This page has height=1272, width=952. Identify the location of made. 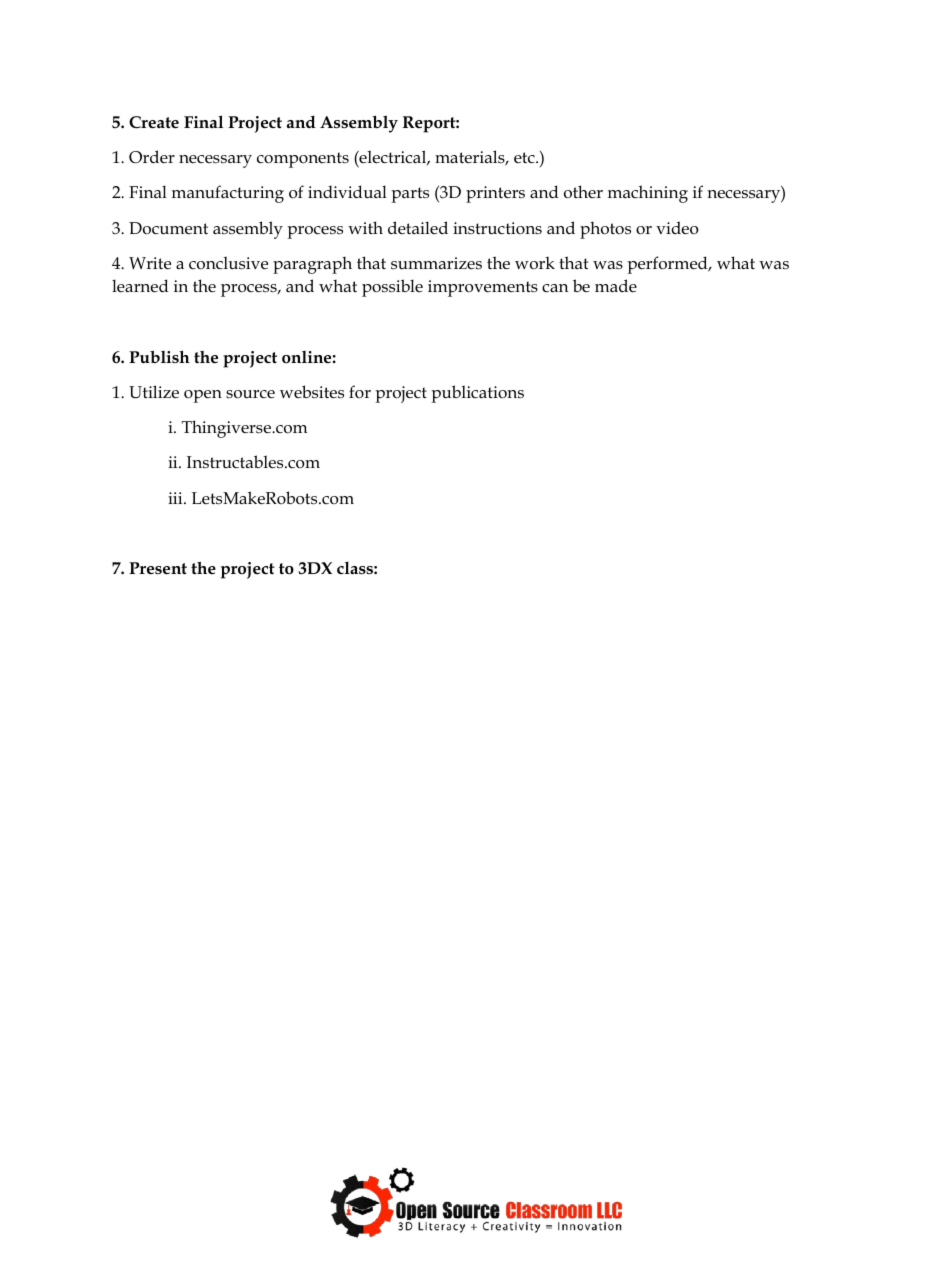
(616, 285).
